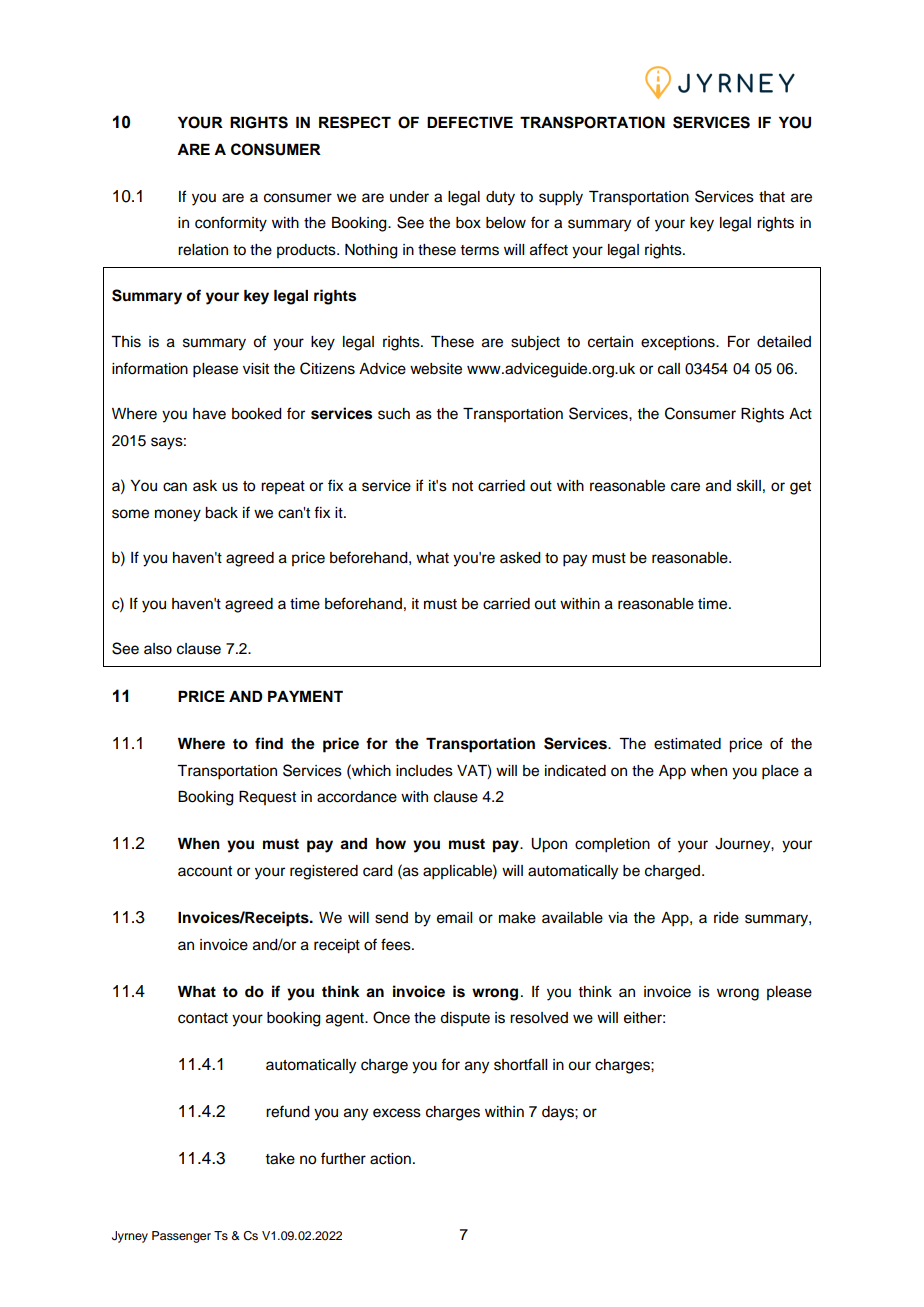 The image size is (924, 1307). I want to click on ride, so click(726, 918).
